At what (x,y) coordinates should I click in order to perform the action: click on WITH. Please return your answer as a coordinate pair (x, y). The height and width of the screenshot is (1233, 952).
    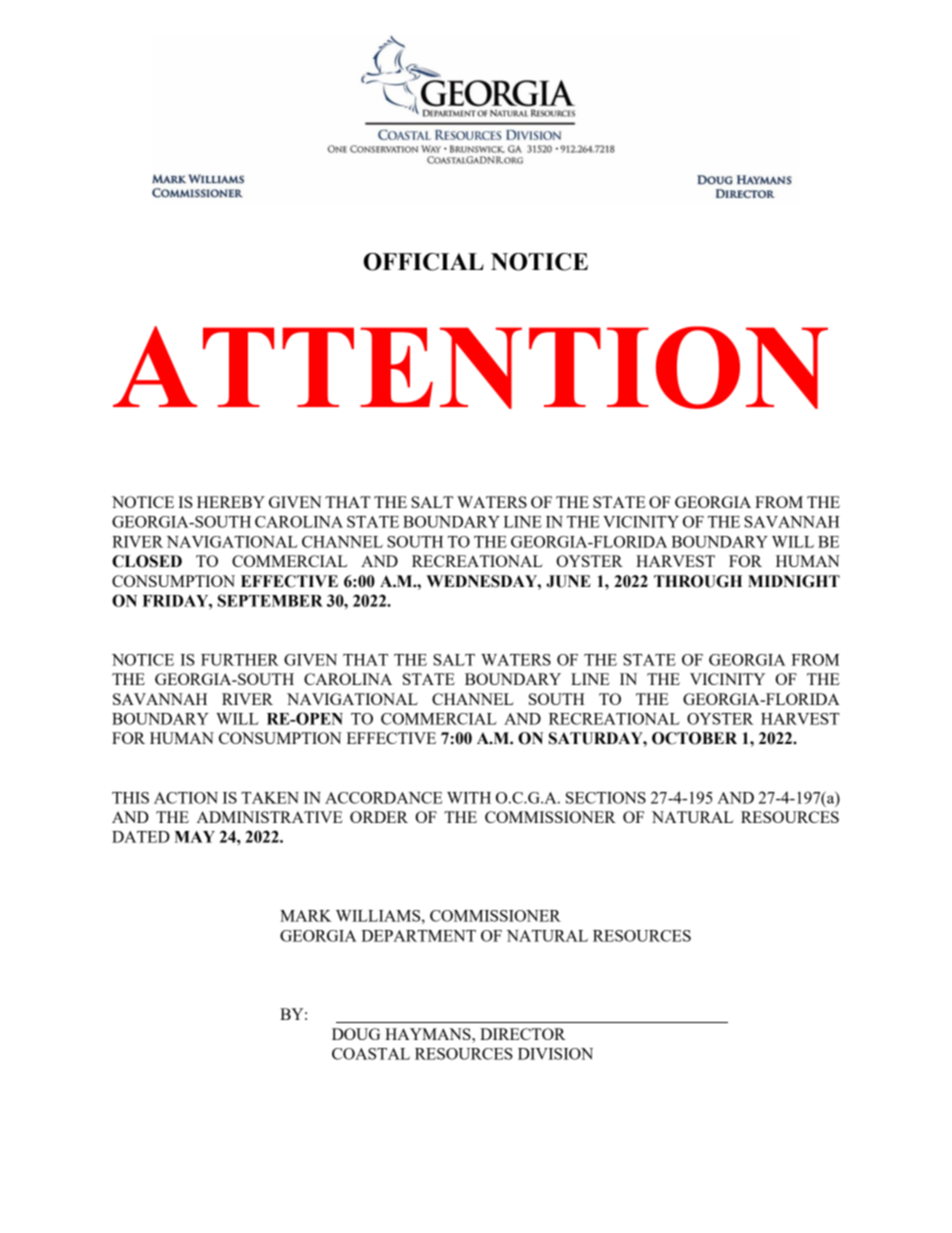
    Looking at the image, I should click on (469, 798).
